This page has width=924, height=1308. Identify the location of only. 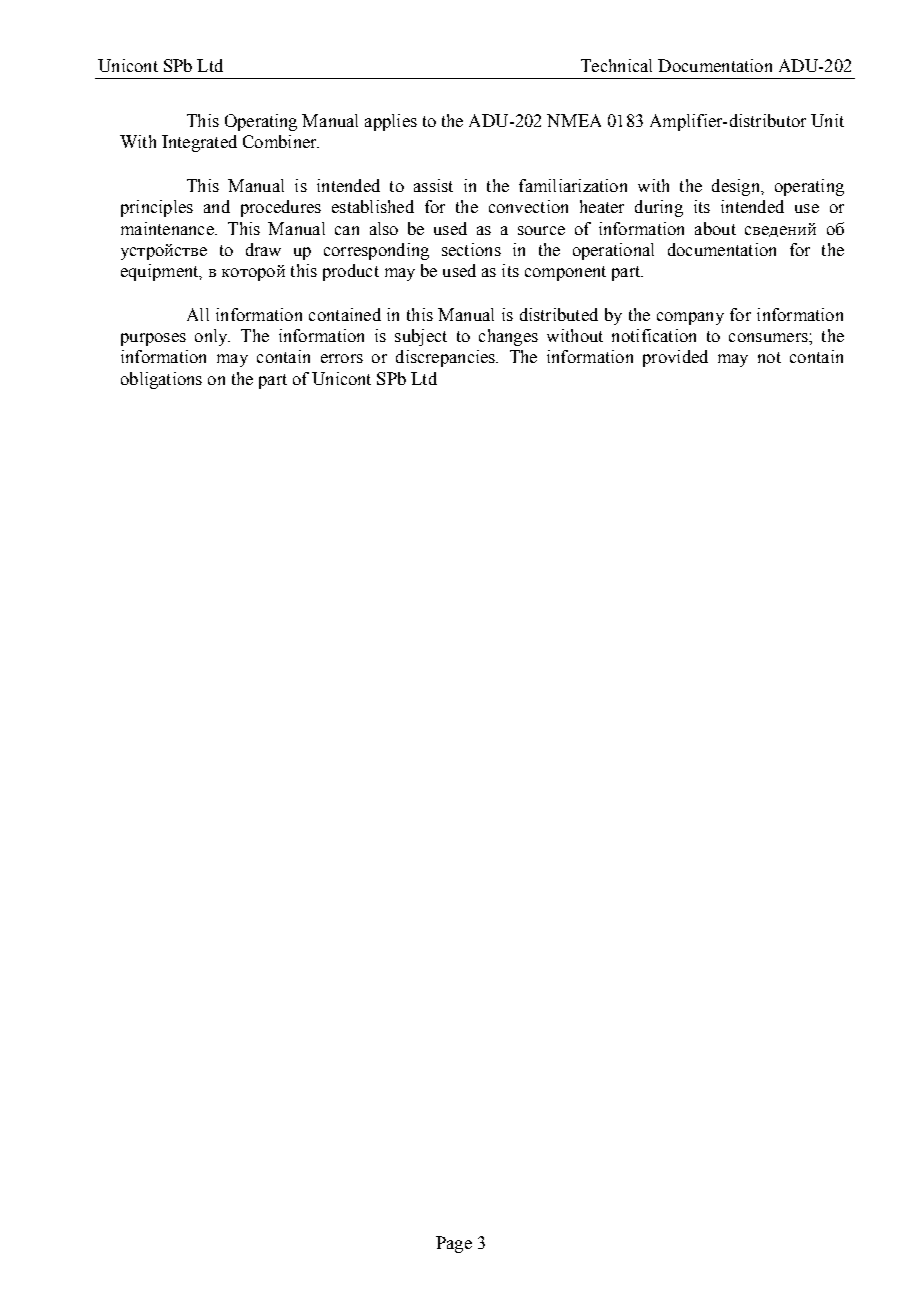
(212, 337).
